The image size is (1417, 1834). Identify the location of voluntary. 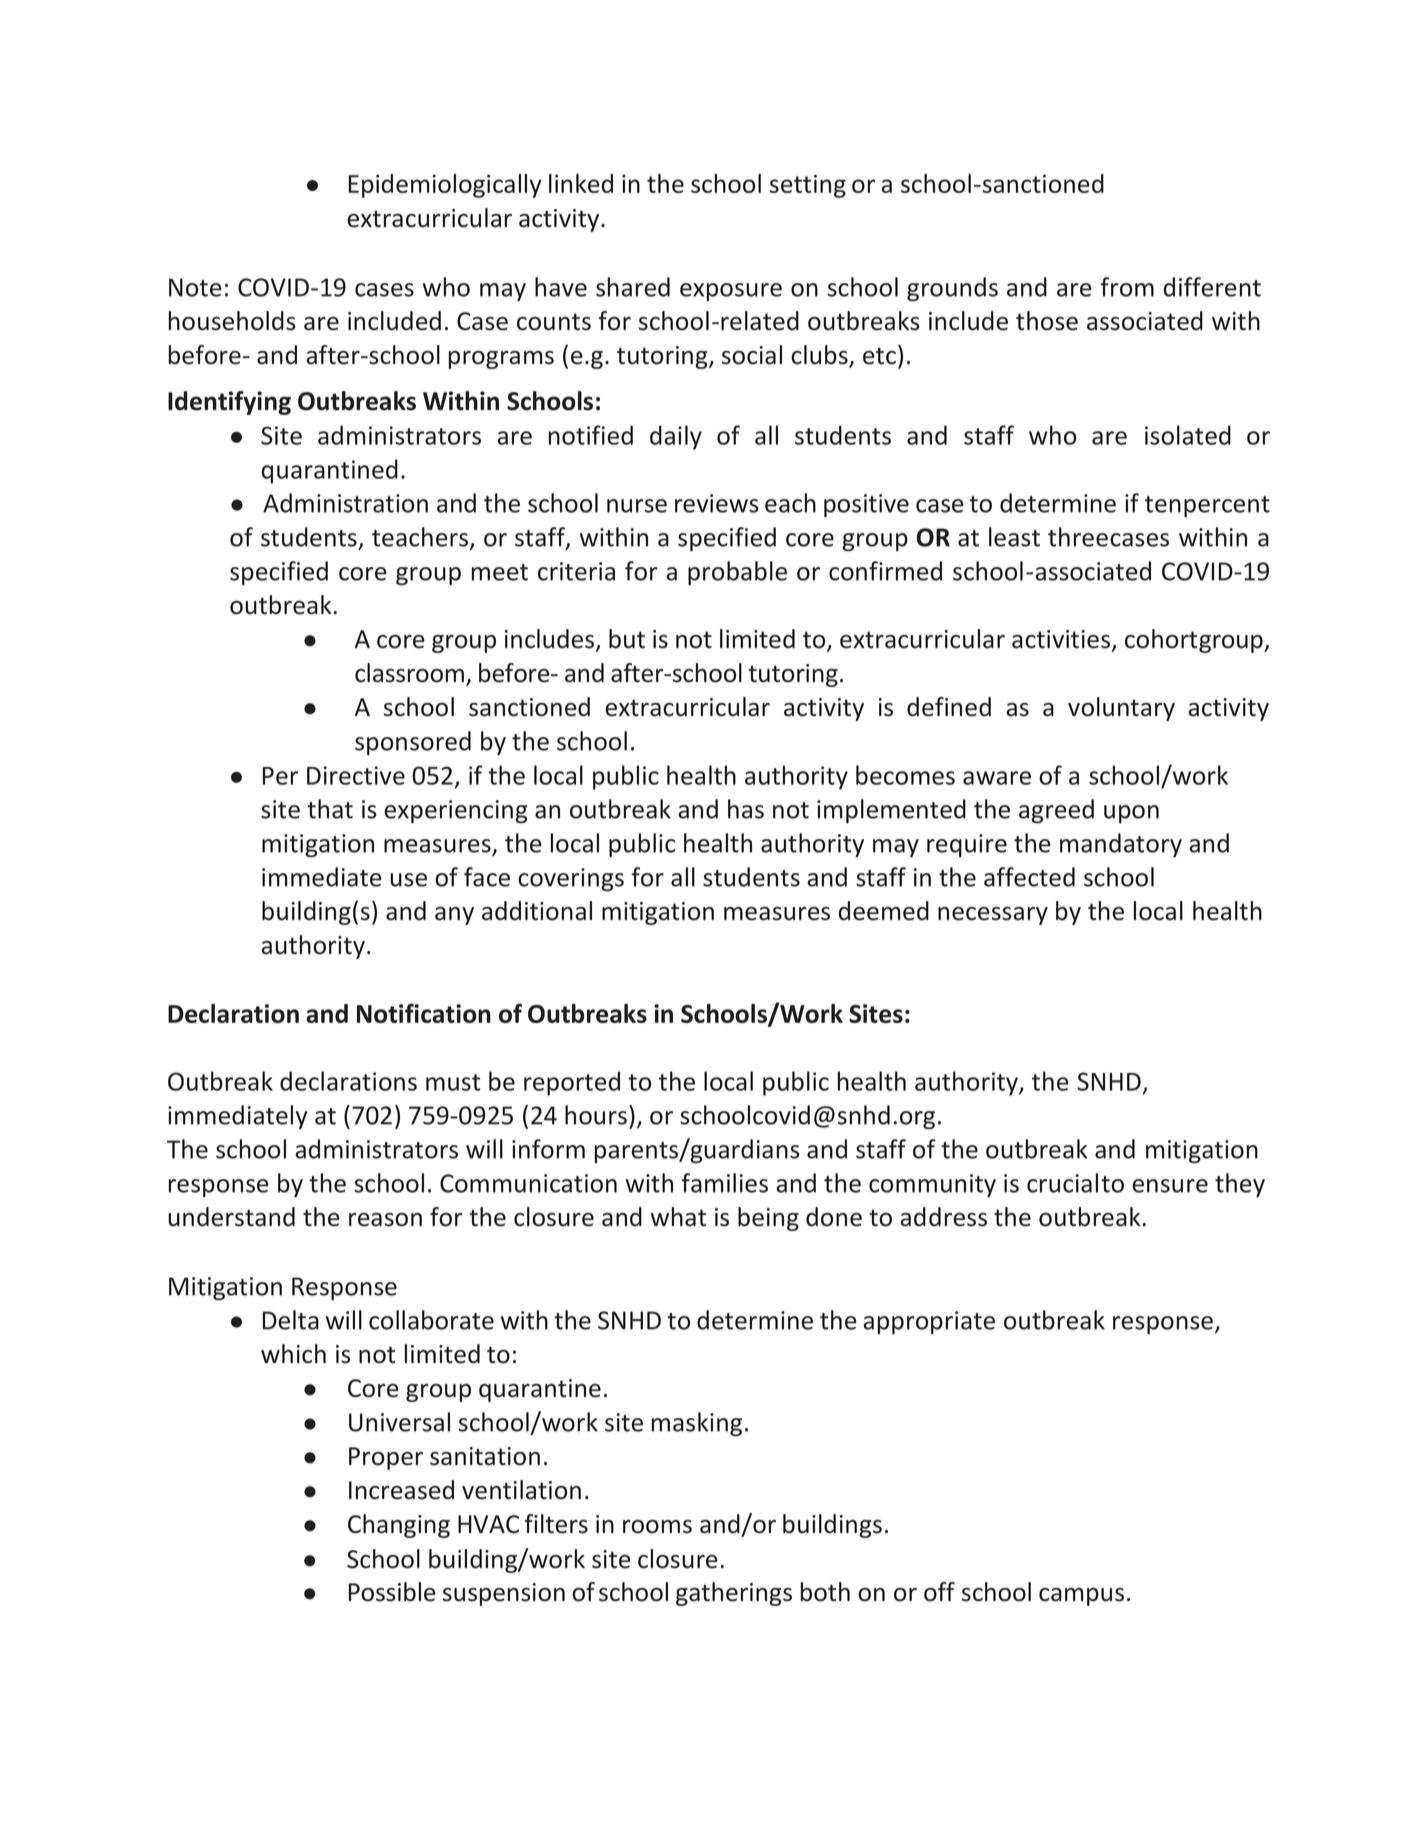
(1121, 709).
